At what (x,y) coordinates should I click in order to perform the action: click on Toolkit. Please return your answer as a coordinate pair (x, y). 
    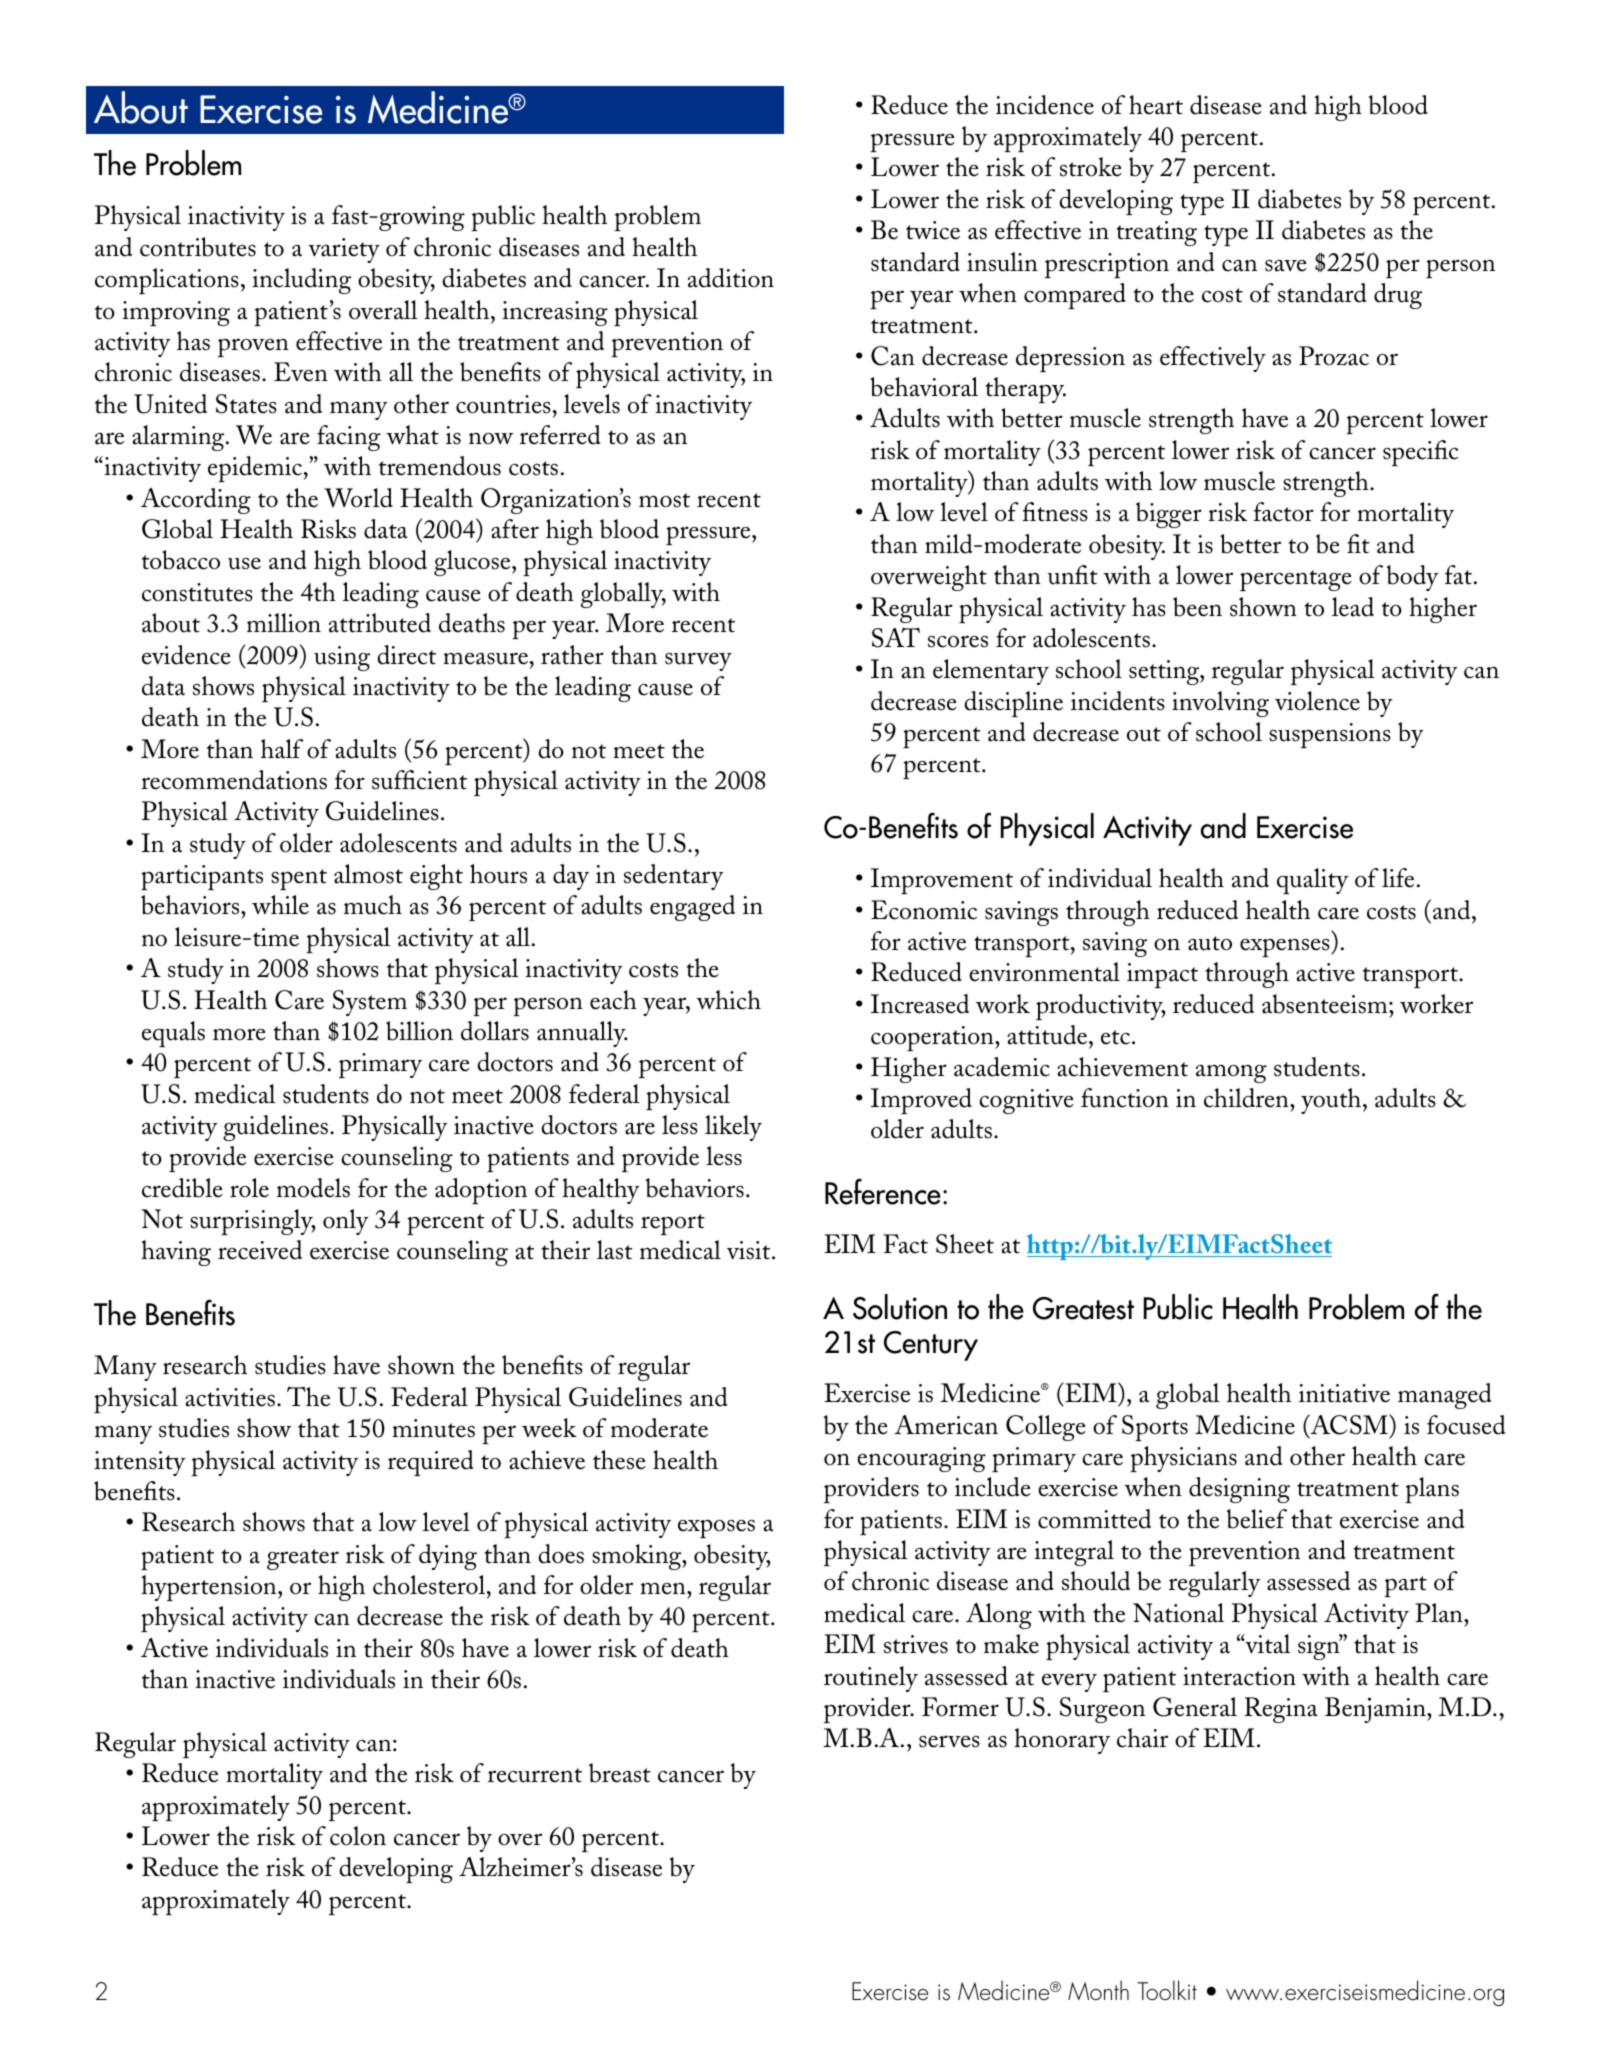
    Looking at the image, I should click on (1167, 1990).
